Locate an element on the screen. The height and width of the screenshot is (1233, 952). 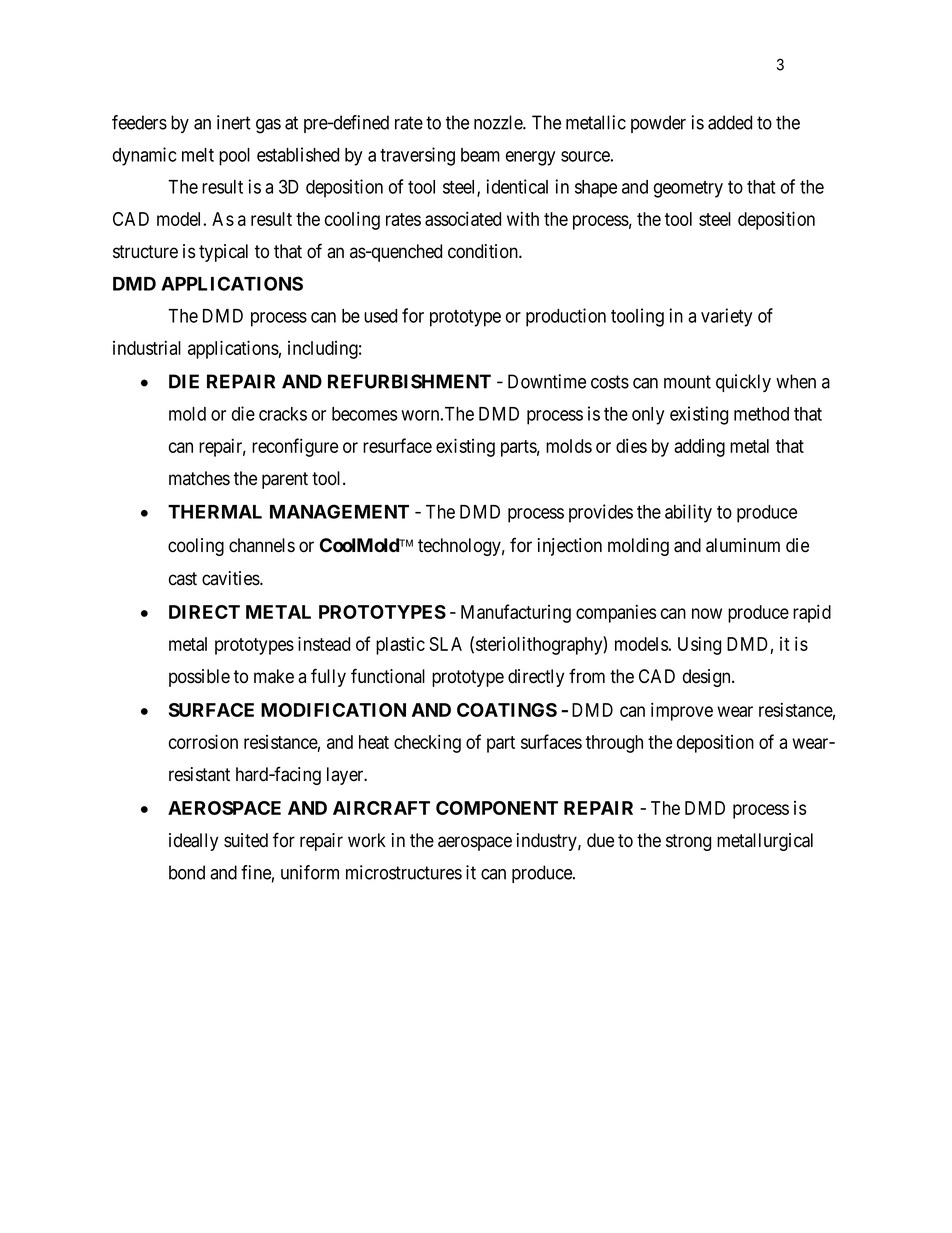
beam is located at coordinates (480, 155).
